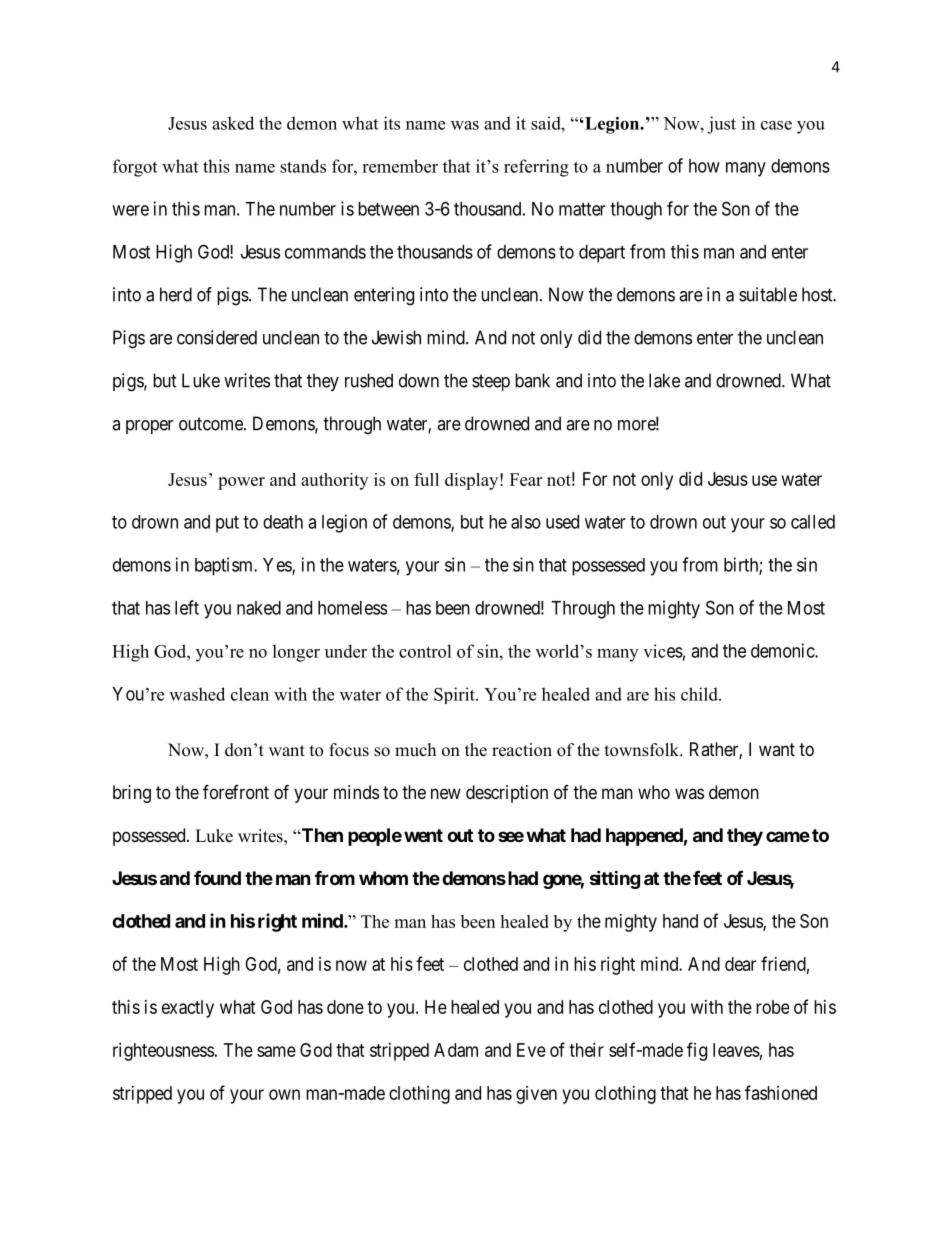 The image size is (952, 1233). Describe the element at coordinates (813, 522) in the screenshot. I see `called` at that location.
